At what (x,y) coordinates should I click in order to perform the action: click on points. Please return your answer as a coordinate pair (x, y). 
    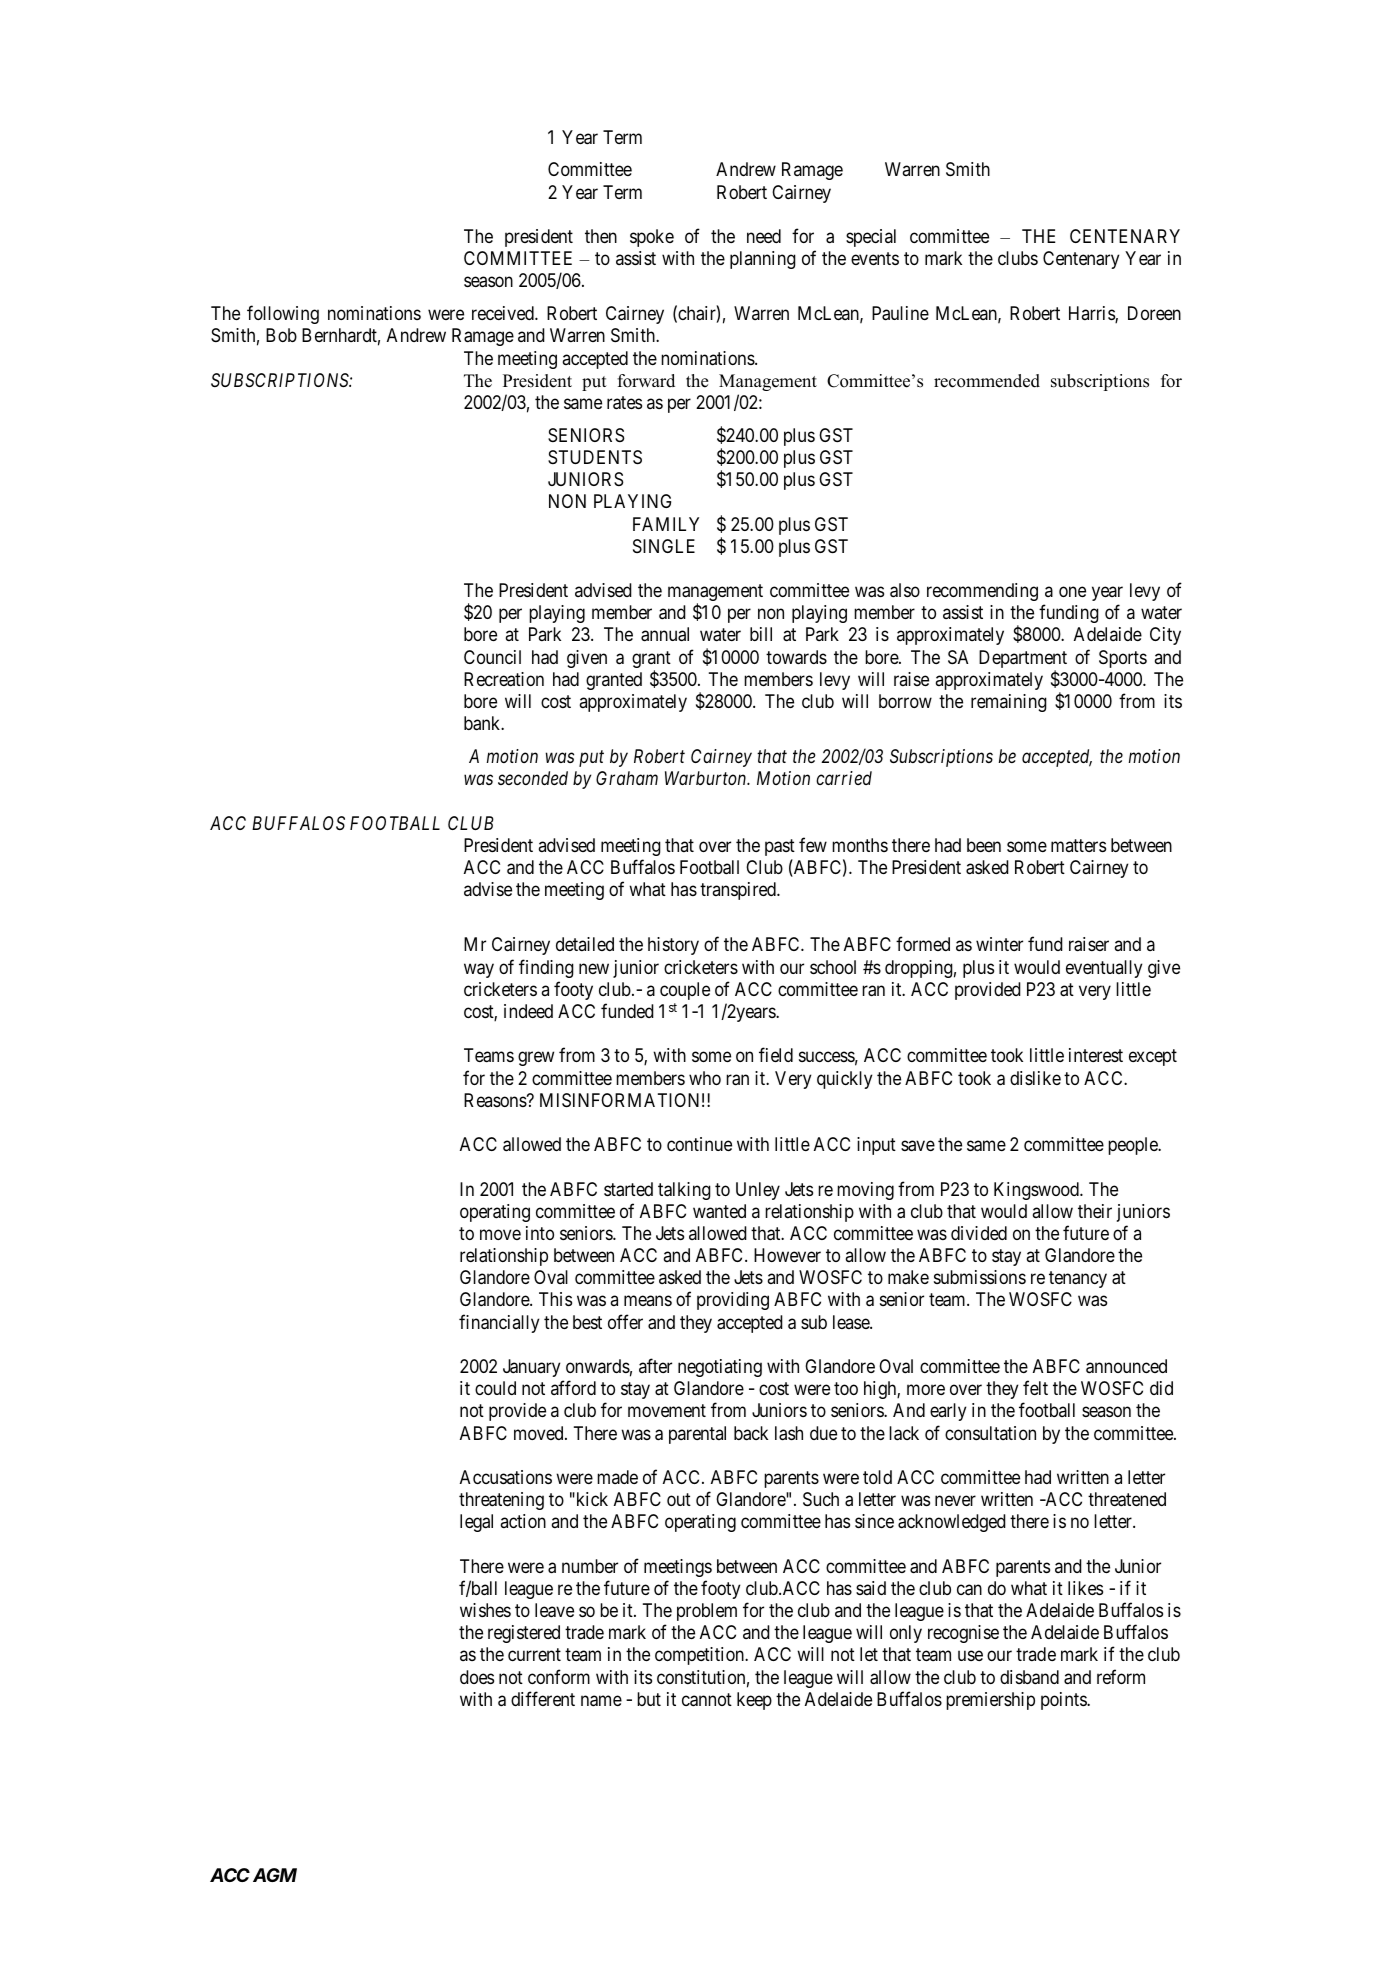
    Looking at the image, I should click on (1064, 1701).
